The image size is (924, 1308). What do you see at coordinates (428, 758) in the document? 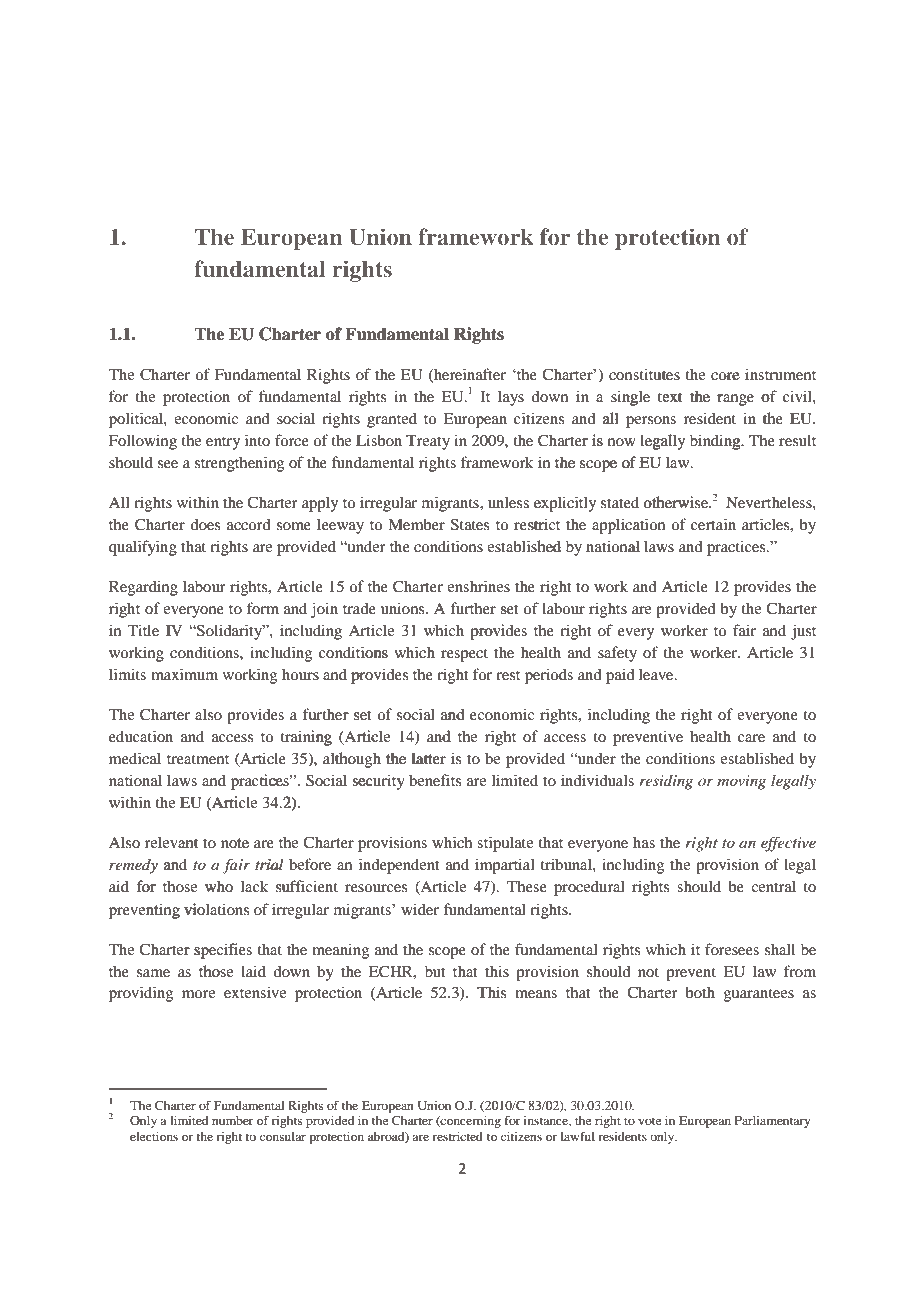
I see `latter` at bounding box center [428, 758].
